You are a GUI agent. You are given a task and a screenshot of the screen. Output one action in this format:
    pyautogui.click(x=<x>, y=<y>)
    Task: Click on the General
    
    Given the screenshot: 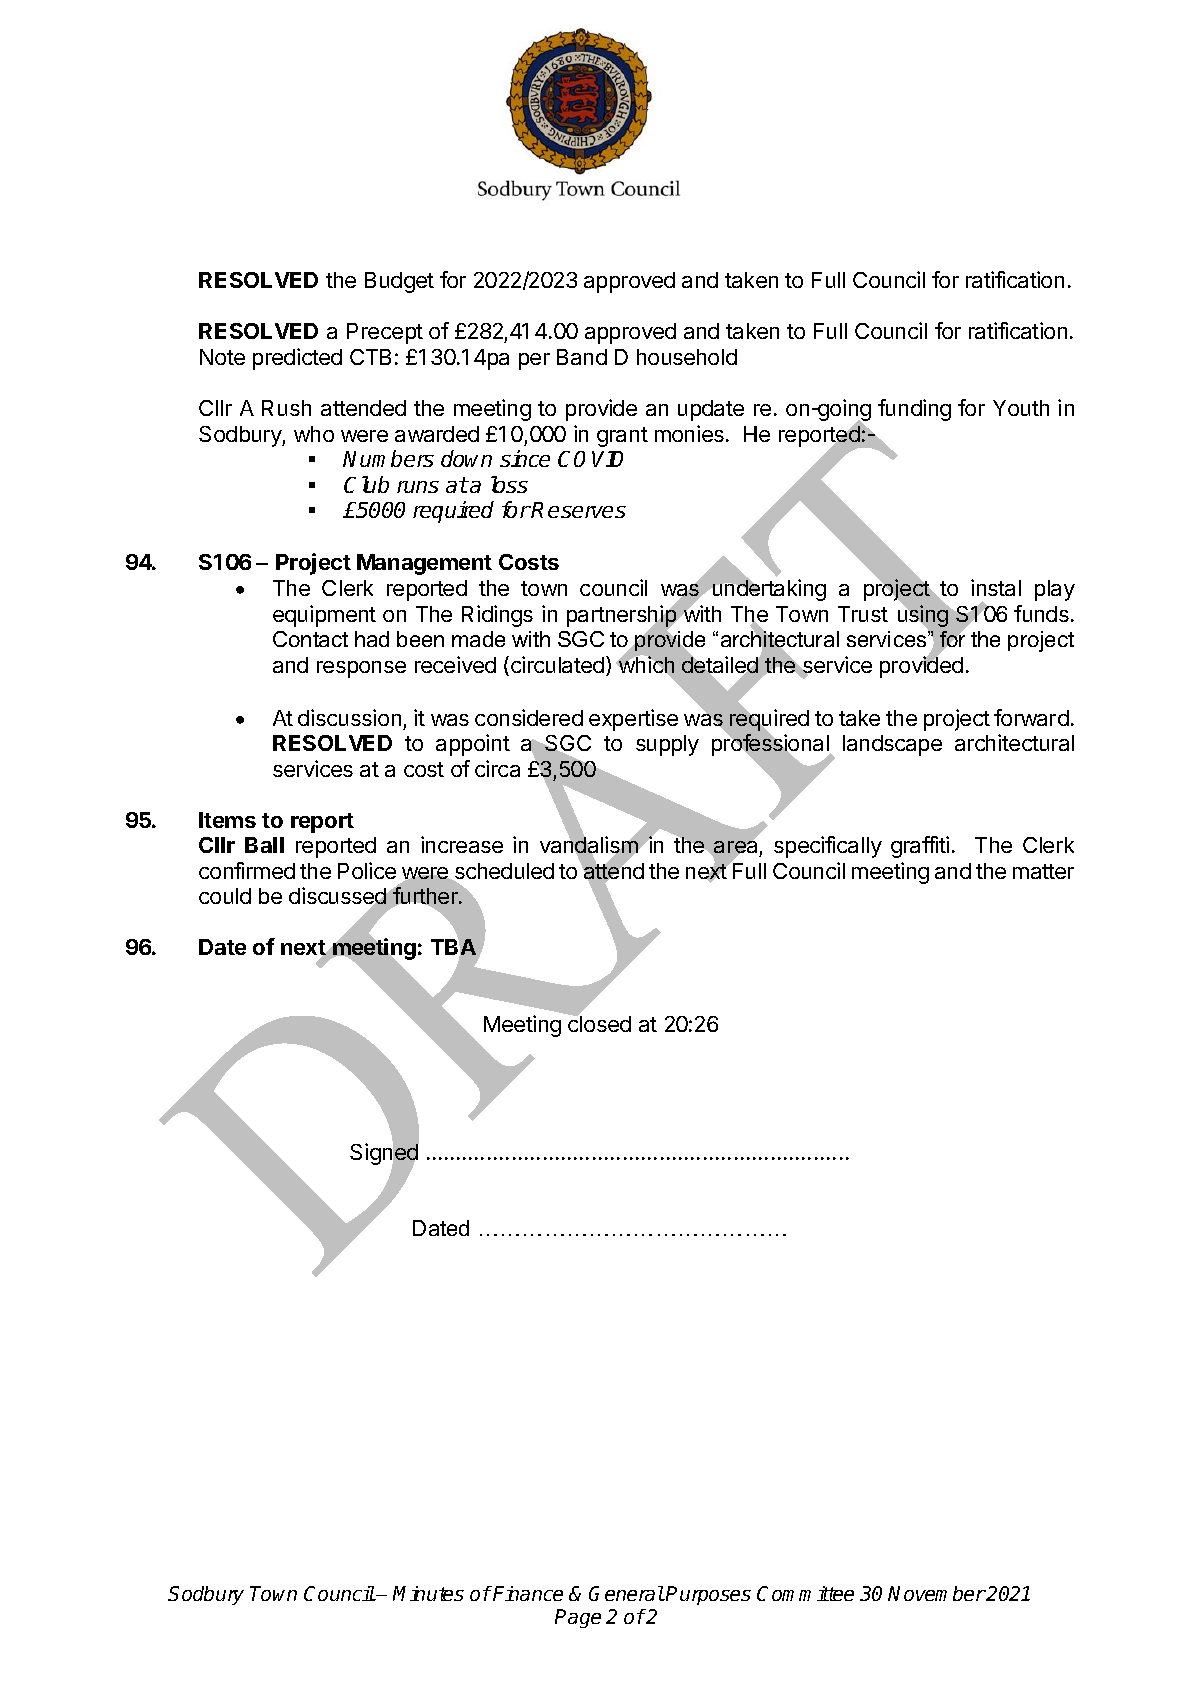 What is the action you would take?
    pyautogui.click(x=626, y=1593)
